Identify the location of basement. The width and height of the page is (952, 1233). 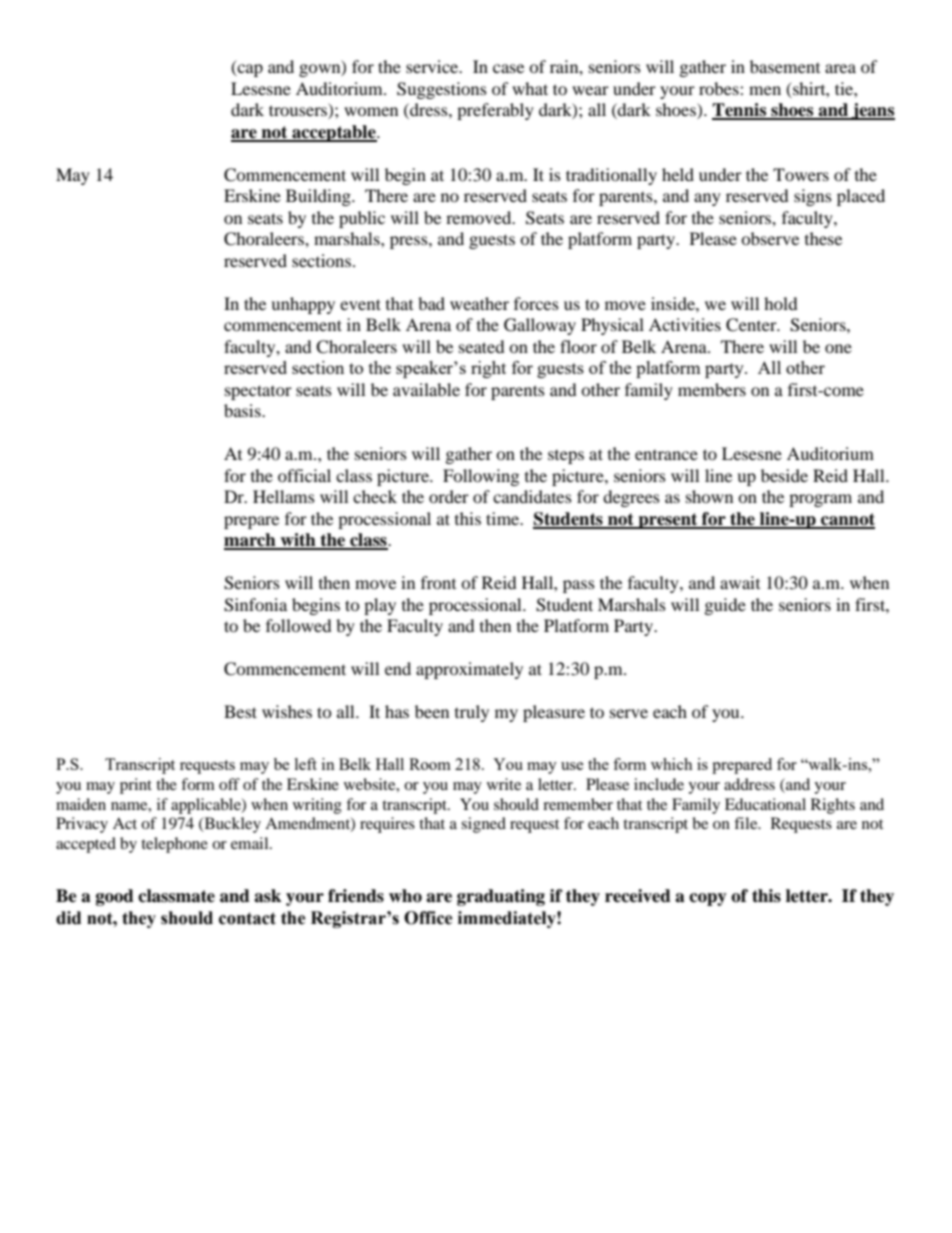
(785, 66).
